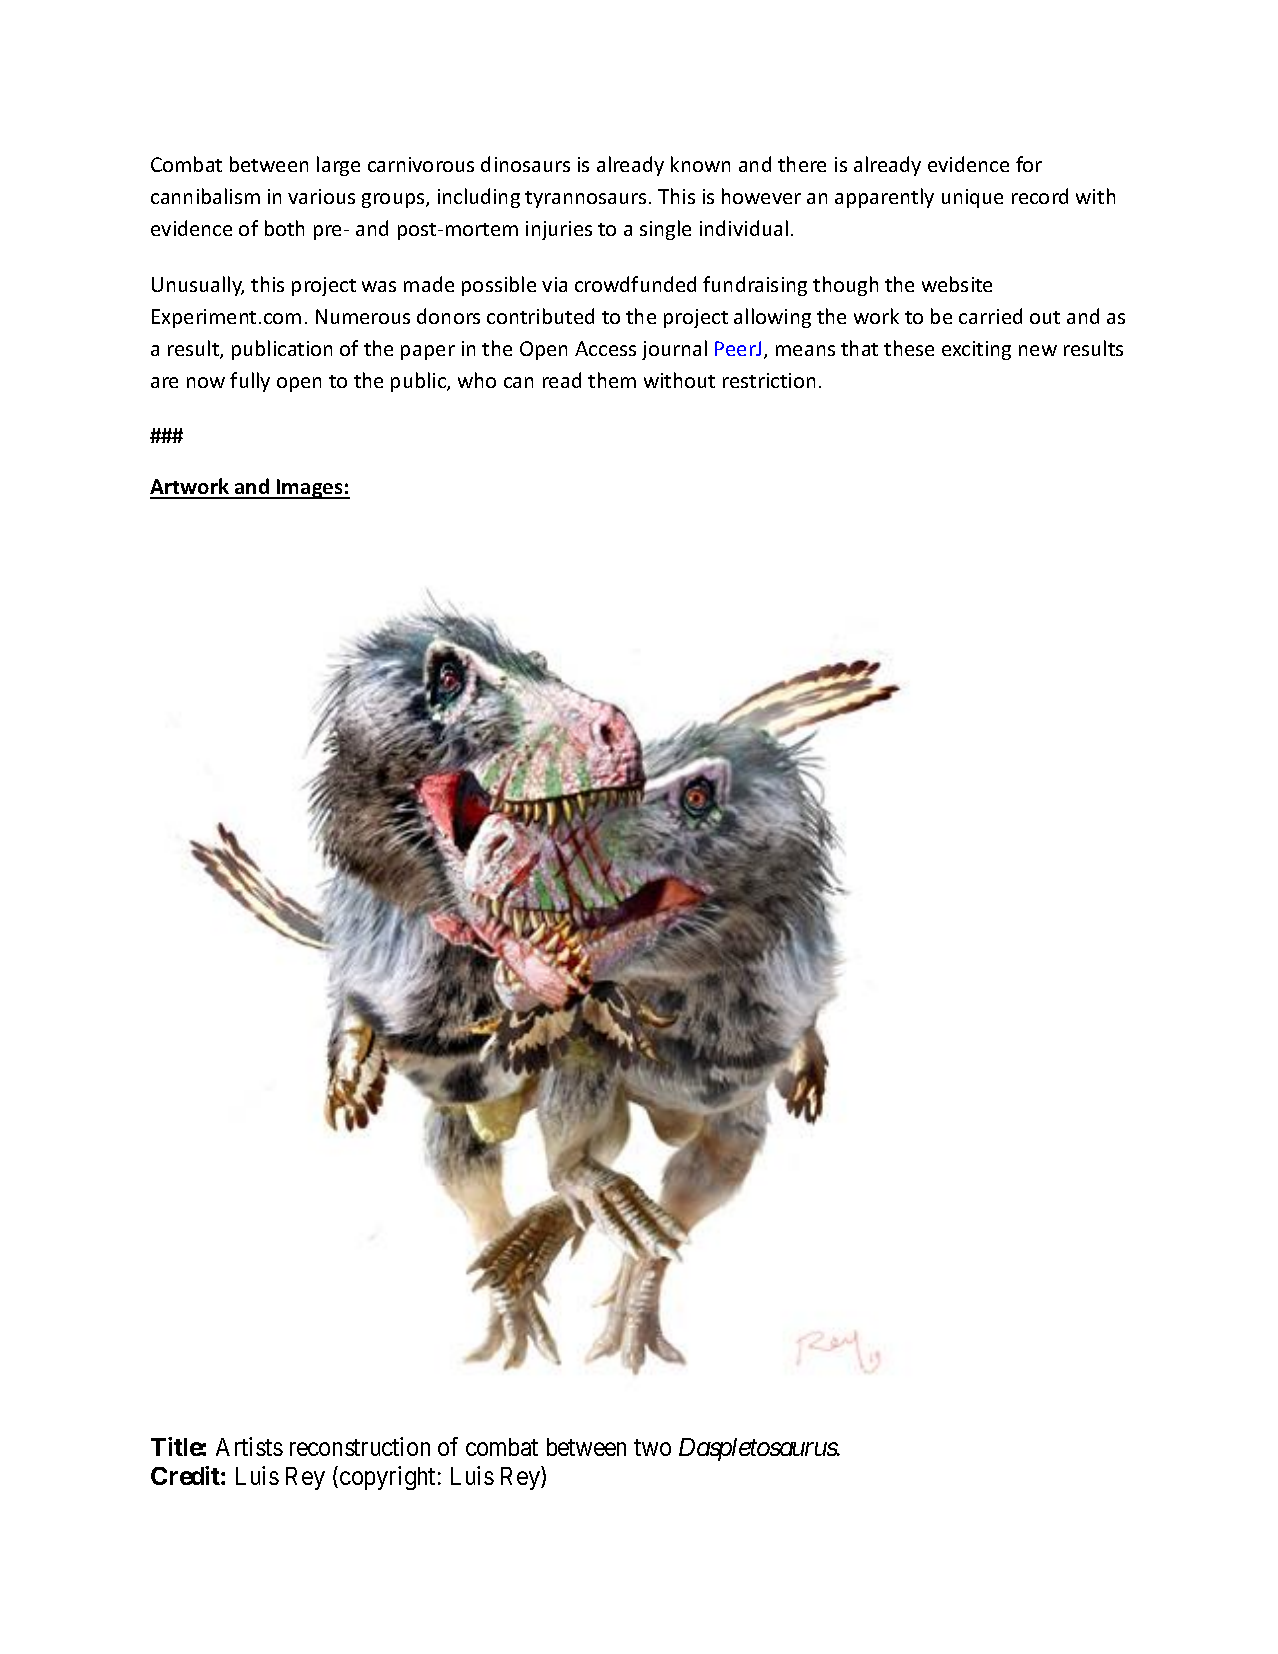  Describe the element at coordinates (428, 352) in the screenshot. I see `paper` at that location.
